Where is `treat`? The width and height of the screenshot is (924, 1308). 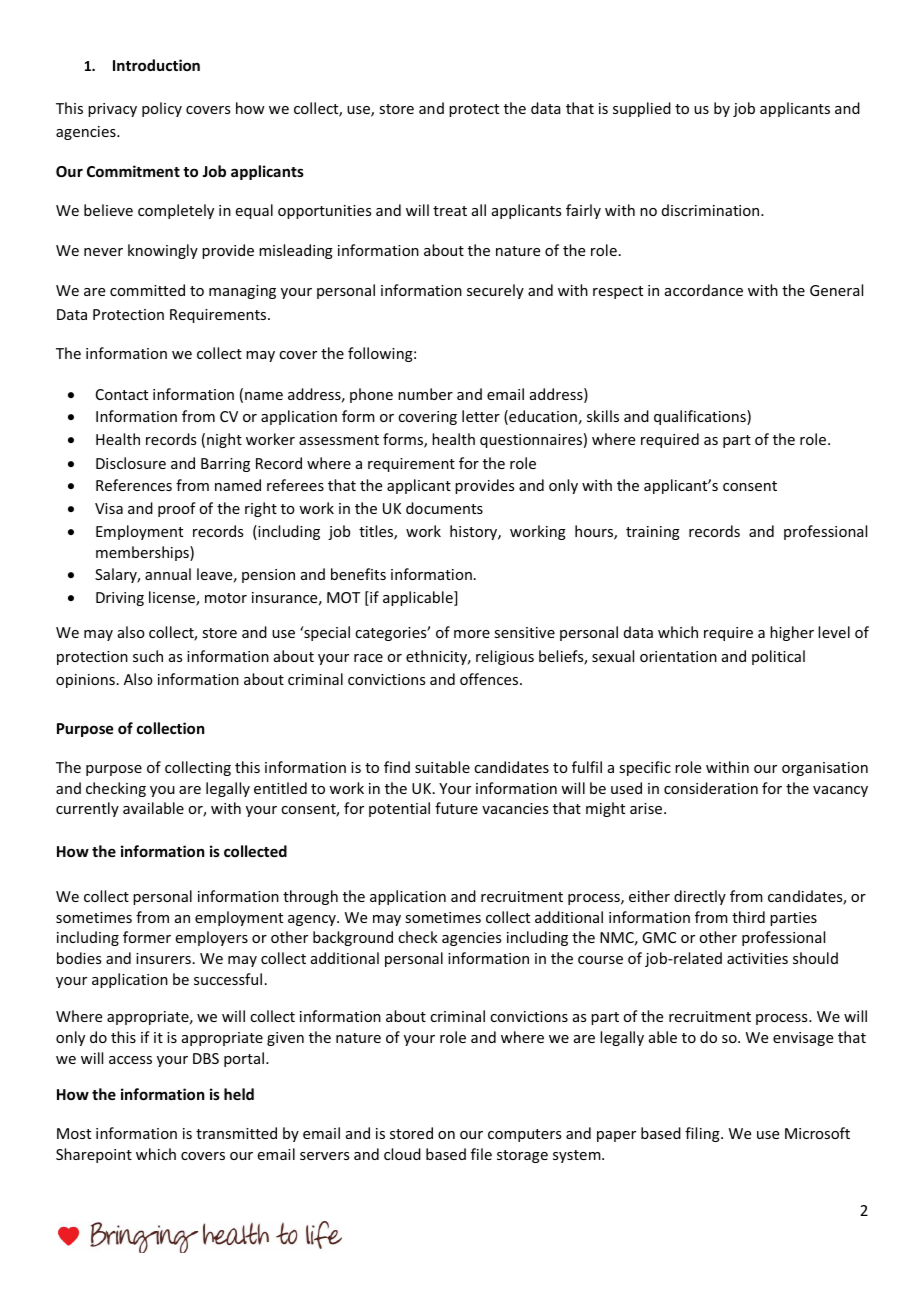 treat is located at coordinates (450, 211).
